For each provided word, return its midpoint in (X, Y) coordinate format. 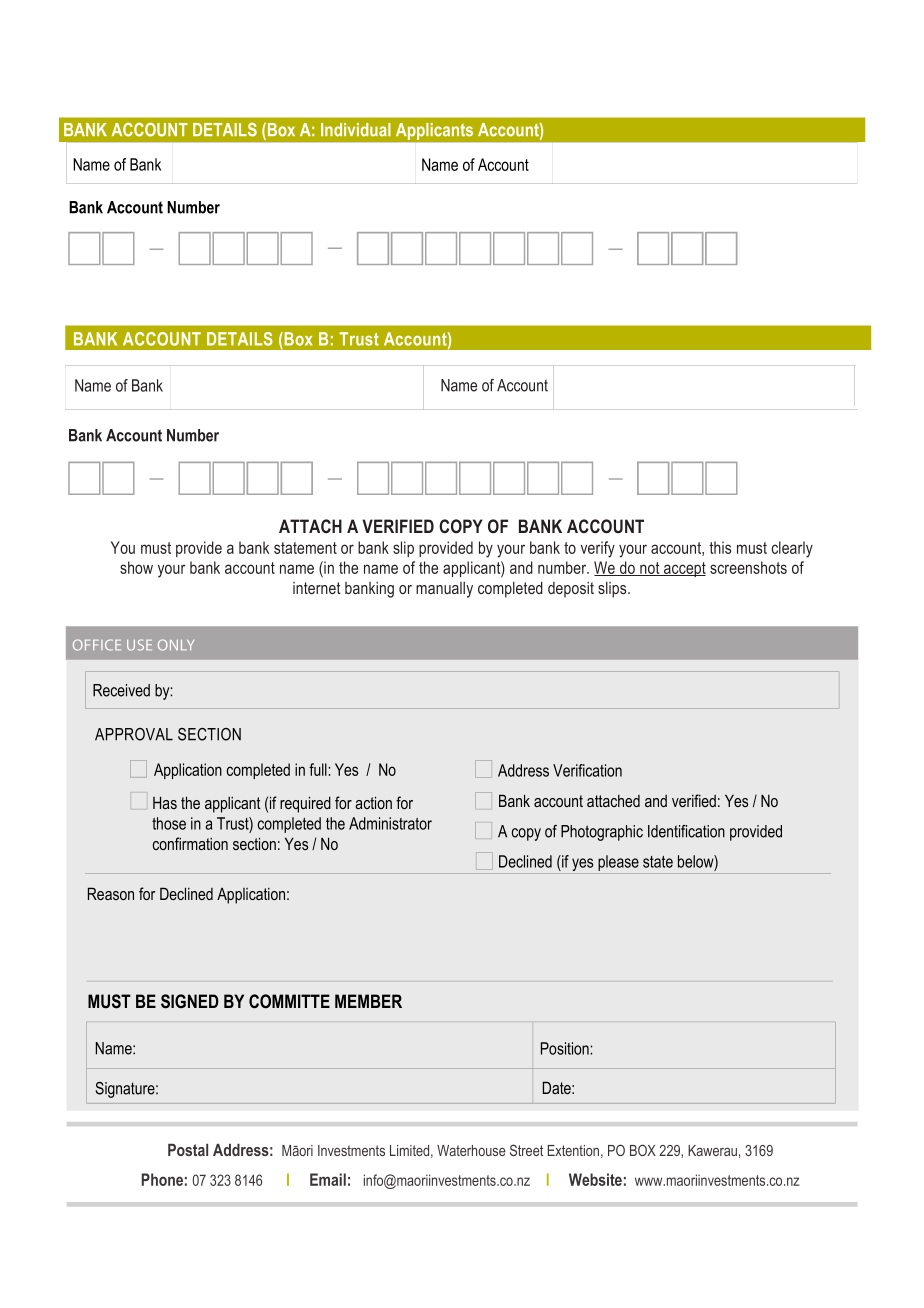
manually (444, 590)
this (720, 547)
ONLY (176, 645)
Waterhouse (471, 1150)
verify (598, 549)
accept (684, 569)
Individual (356, 130)
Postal (188, 1150)
